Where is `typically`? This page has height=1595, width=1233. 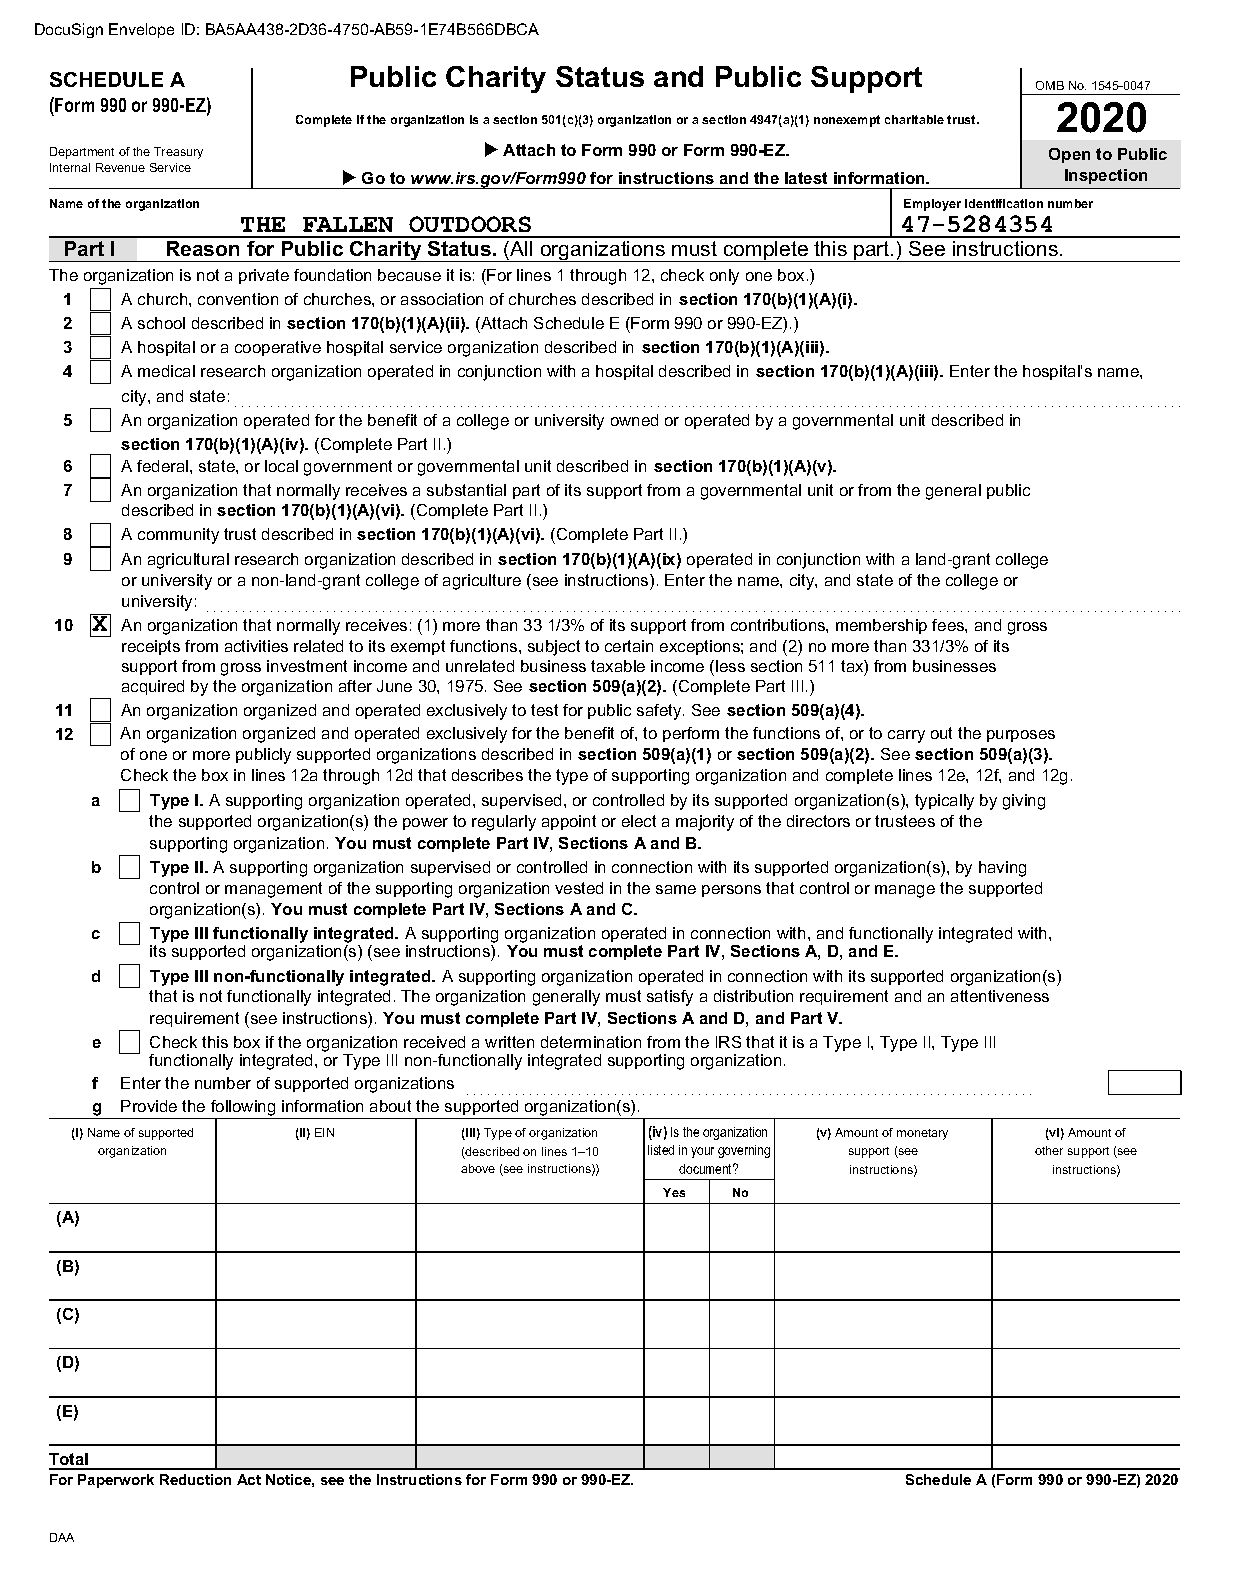
typically is located at coordinates (944, 802).
